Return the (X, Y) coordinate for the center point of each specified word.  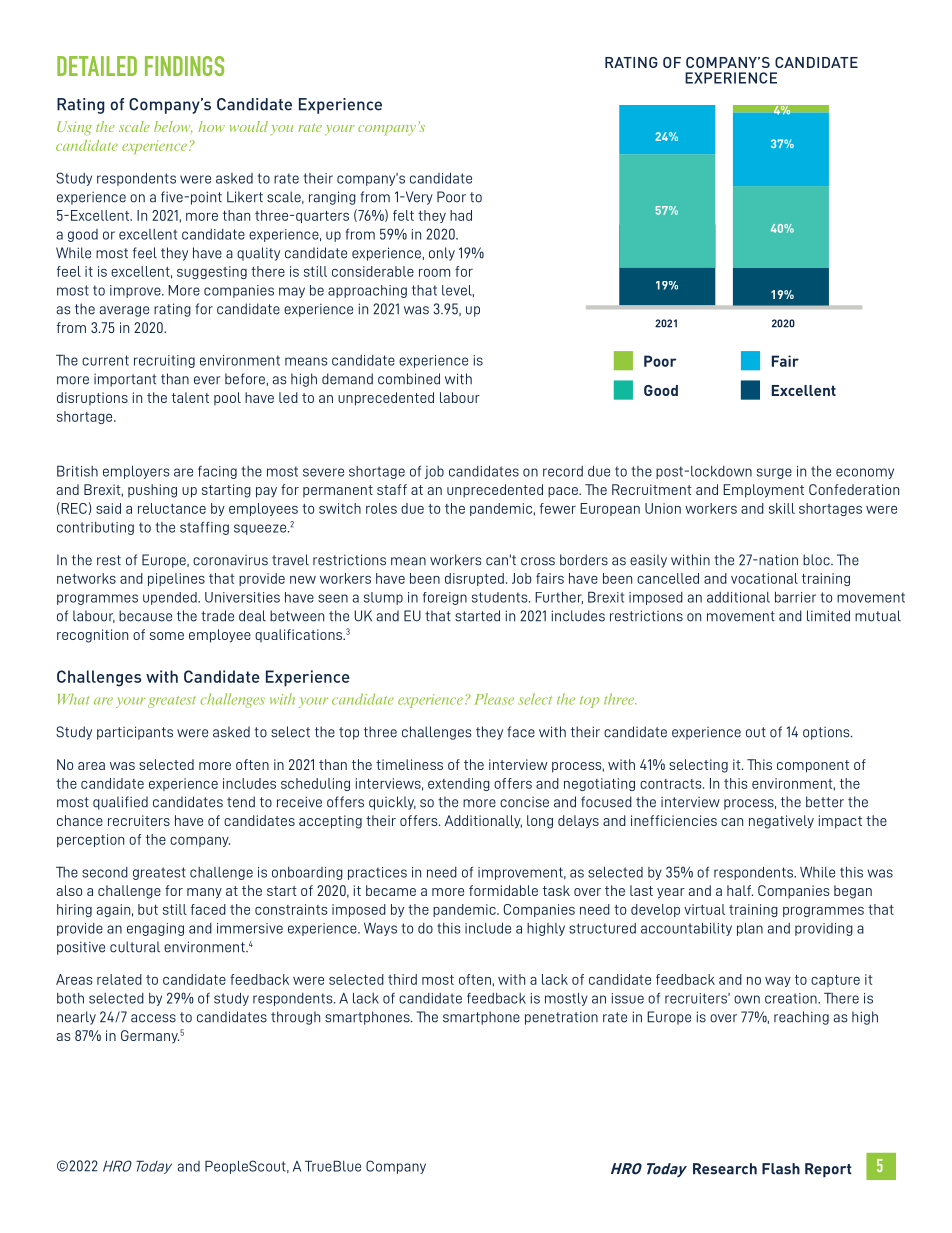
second (105, 872)
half (740, 890)
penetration (561, 1018)
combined (409, 379)
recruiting (164, 361)
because (145, 616)
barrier (795, 597)
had (461, 215)
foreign (445, 598)
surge (774, 473)
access (153, 1018)
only (442, 254)
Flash (781, 1169)
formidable (503, 890)
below (173, 127)
